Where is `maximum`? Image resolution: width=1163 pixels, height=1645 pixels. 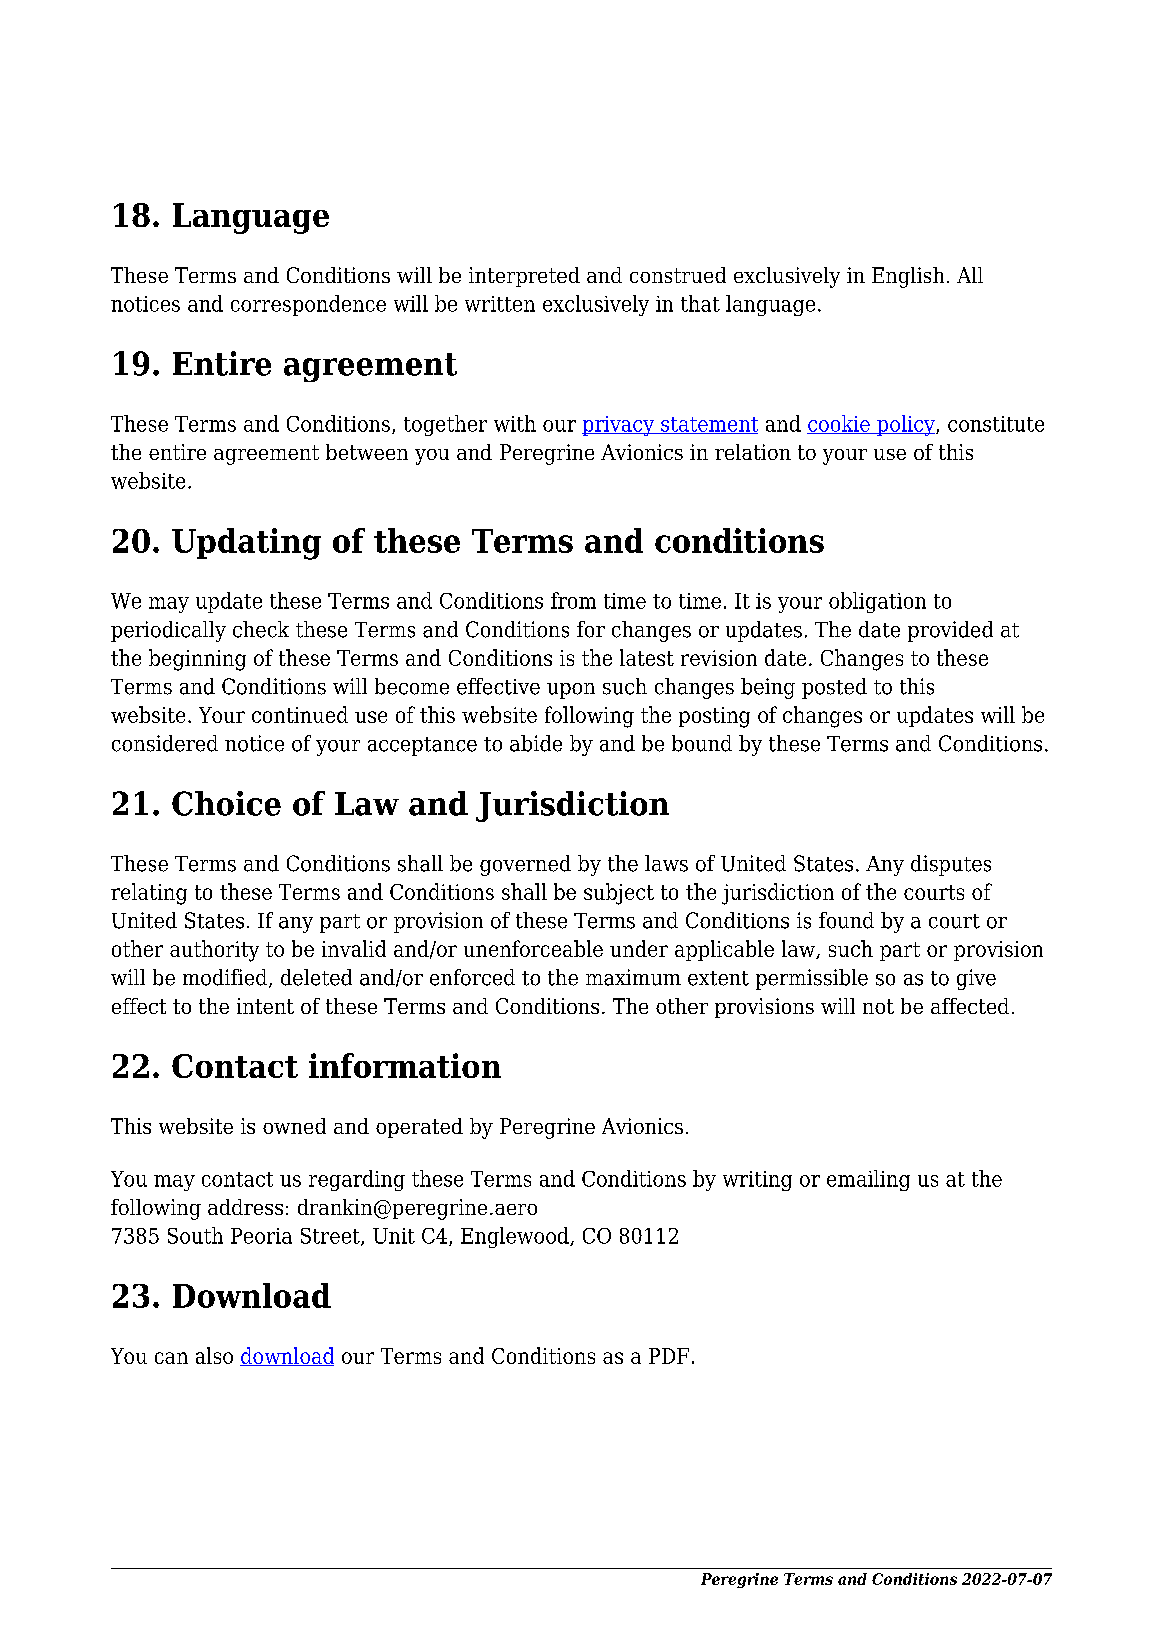
maximum is located at coordinates (633, 977).
